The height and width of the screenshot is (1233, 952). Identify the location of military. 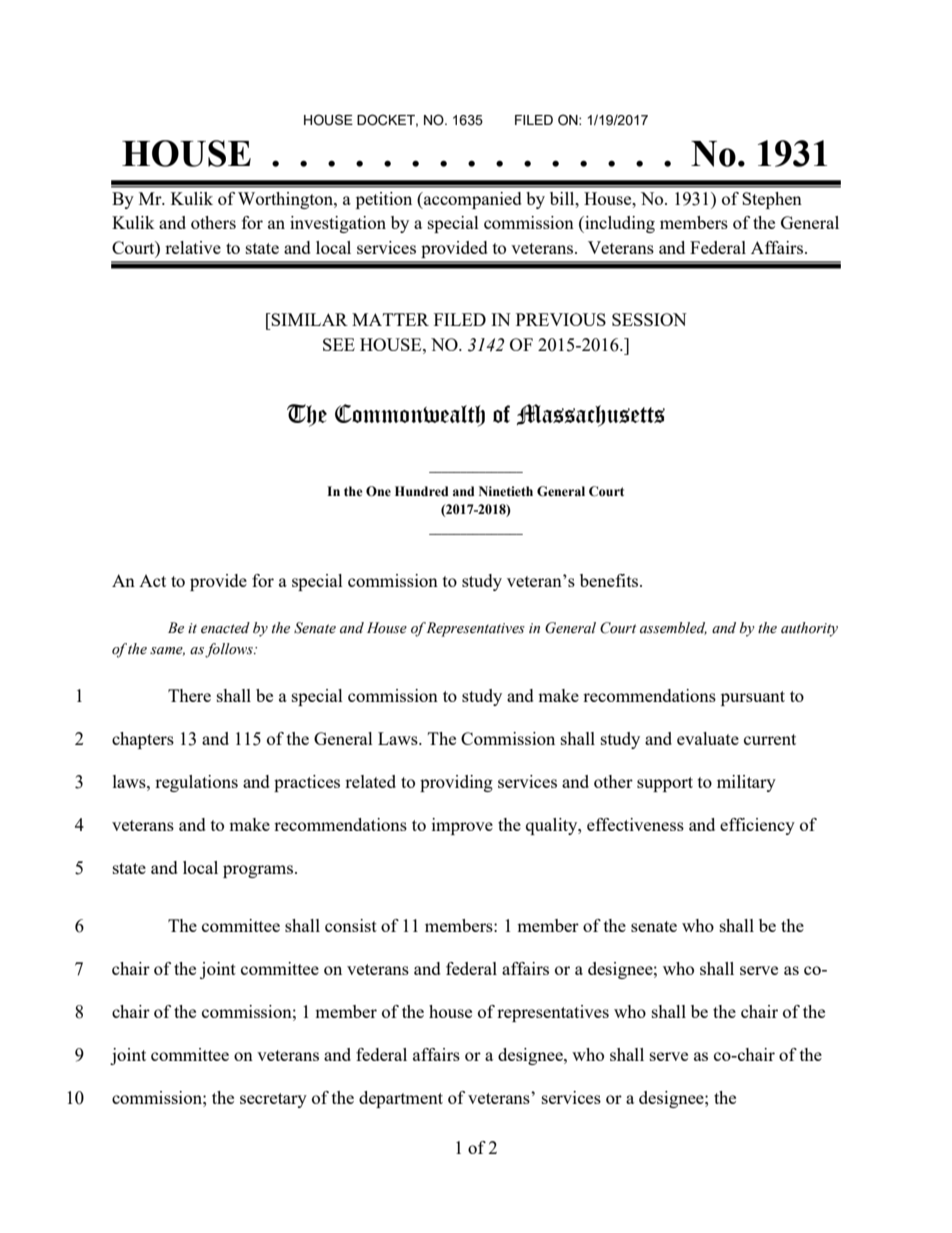
(746, 783).
